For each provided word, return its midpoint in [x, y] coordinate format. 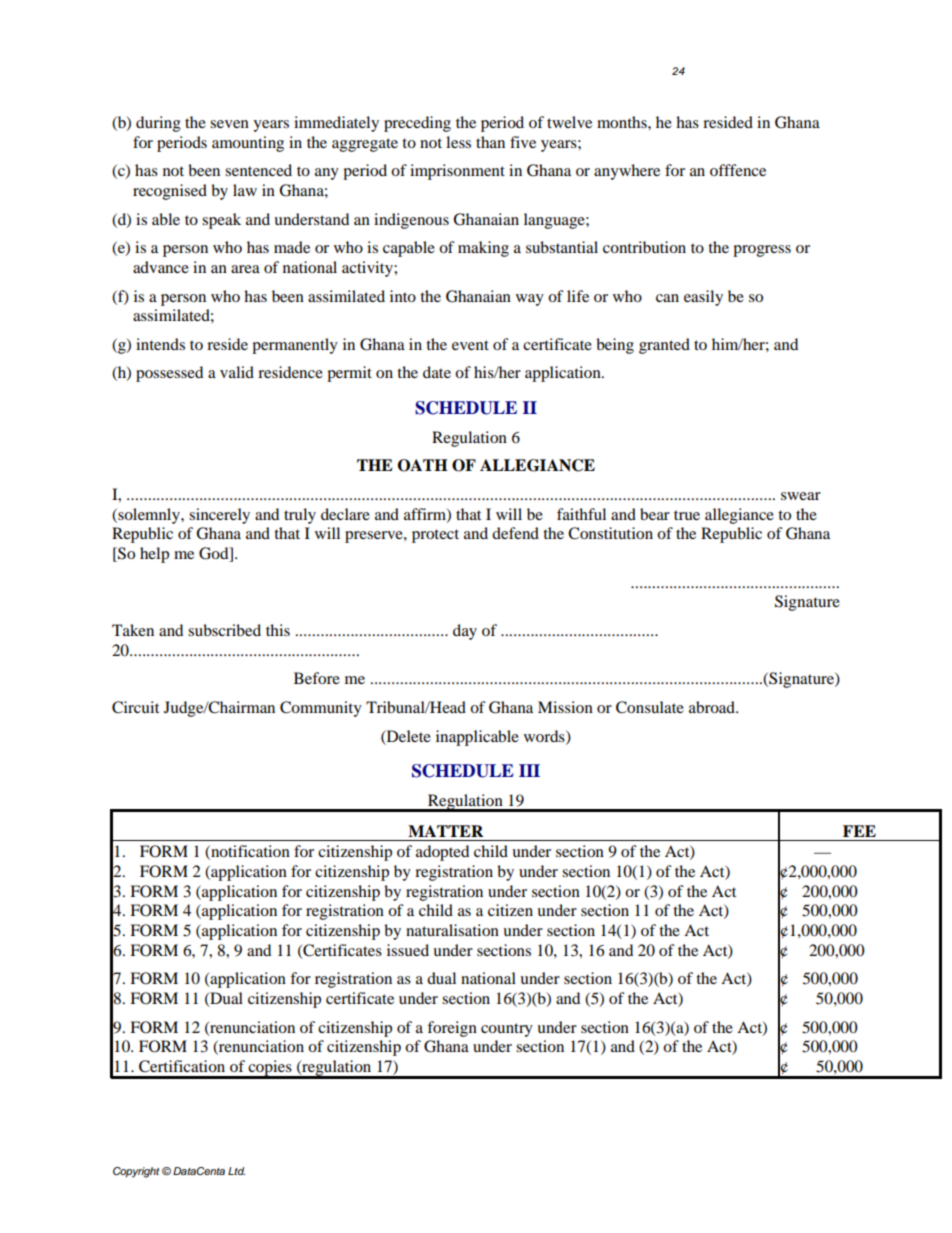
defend [515, 533]
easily [703, 298]
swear [801, 496]
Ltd [236, 1171]
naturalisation [452, 930]
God [215, 554]
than [490, 142]
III [529, 770]
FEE [859, 831]
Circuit [135, 707]
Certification [182, 1066]
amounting [248, 144]
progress [762, 251]
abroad [713, 707]
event [470, 345]
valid [237, 372]
